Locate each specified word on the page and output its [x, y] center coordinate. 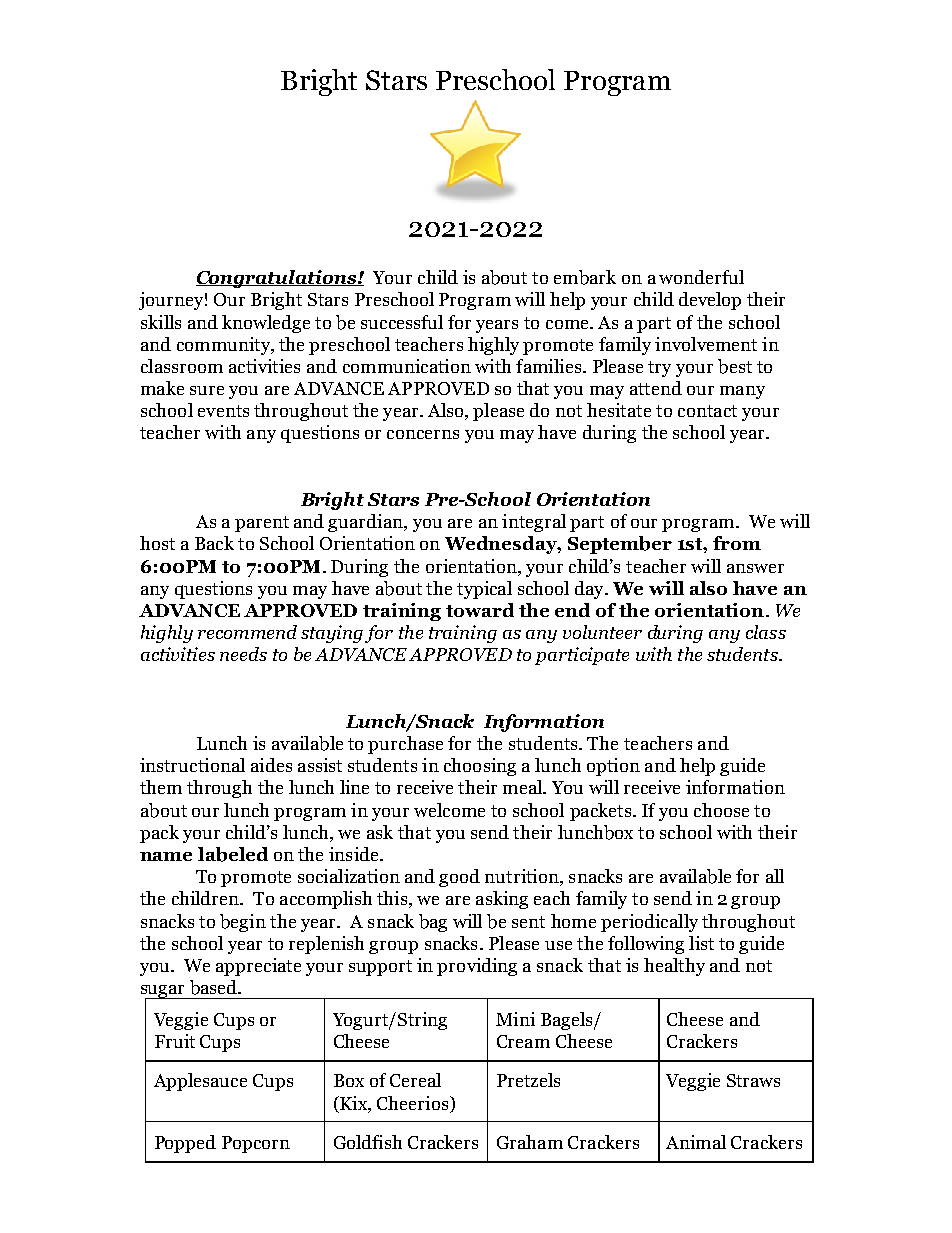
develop [710, 301]
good [459, 878]
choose [721, 810]
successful [402, 322]
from [737, 543]
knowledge [266, 324]
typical [484, 590]
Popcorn [256, 1144]
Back [214, 543]
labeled [233, 854]
